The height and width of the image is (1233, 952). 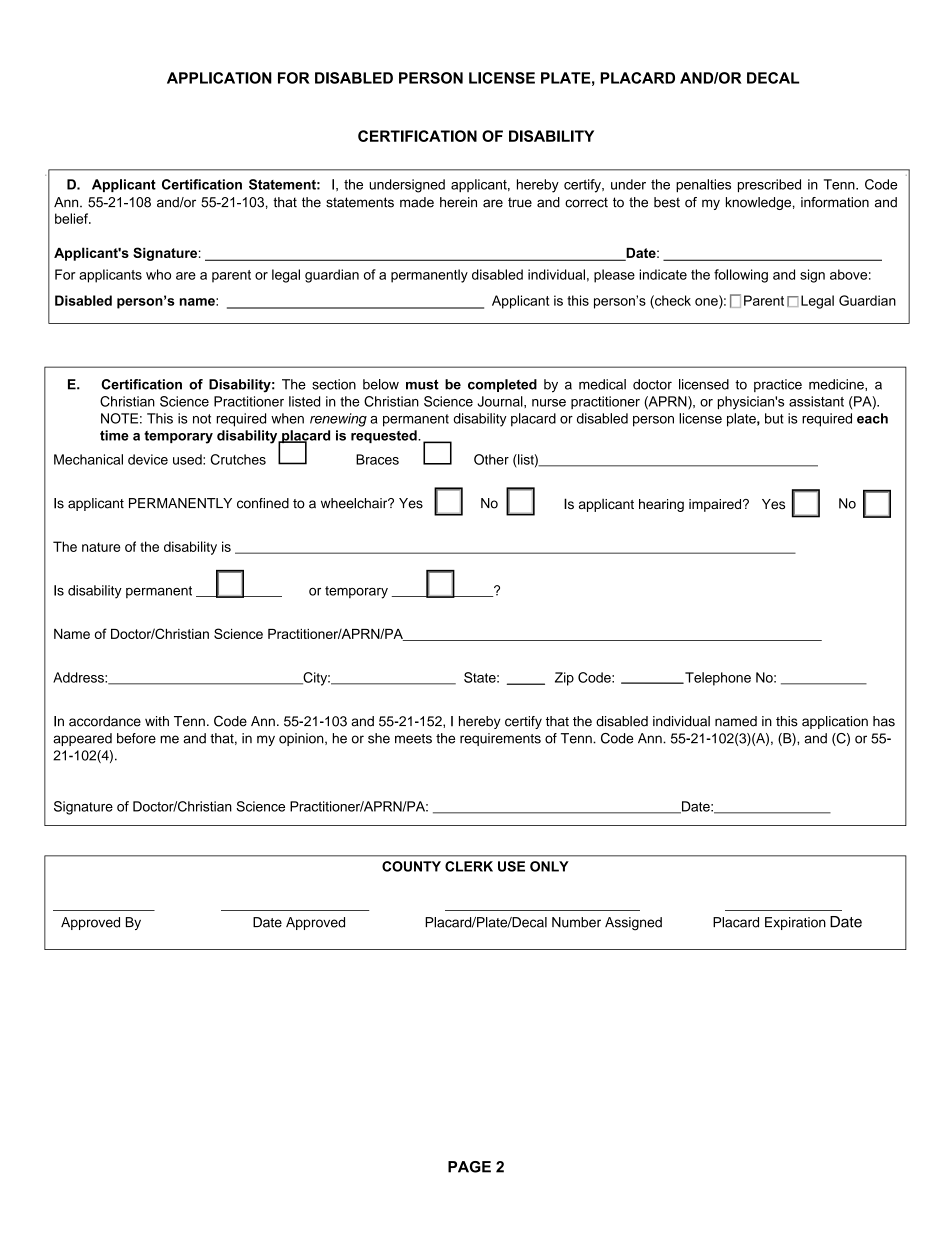 What do you see at coordinates (564, 679) in the image?
I see `Zip` at bounding box center [564, 679].
